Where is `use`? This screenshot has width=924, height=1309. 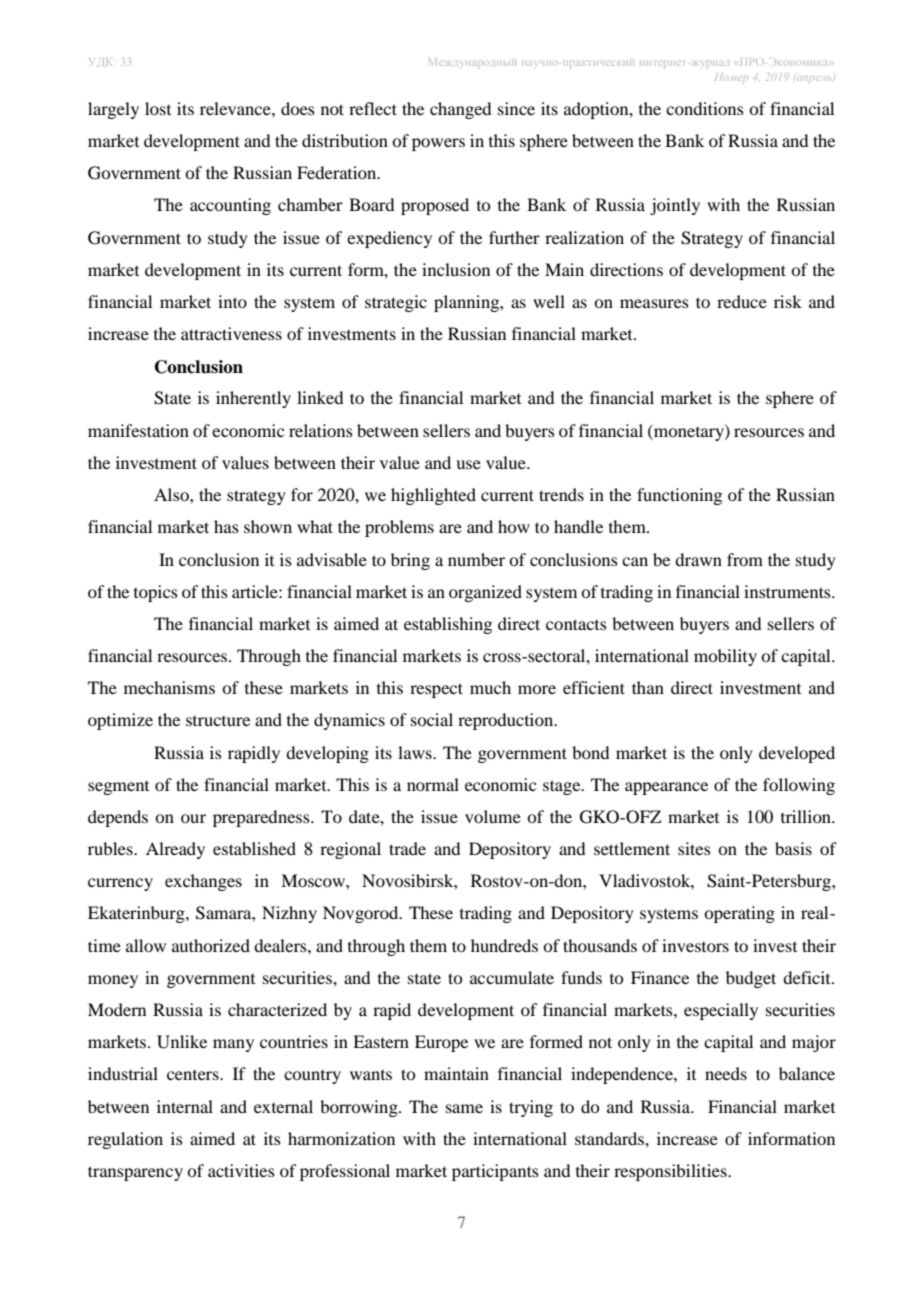
use is located at coordinates (468, 464).
